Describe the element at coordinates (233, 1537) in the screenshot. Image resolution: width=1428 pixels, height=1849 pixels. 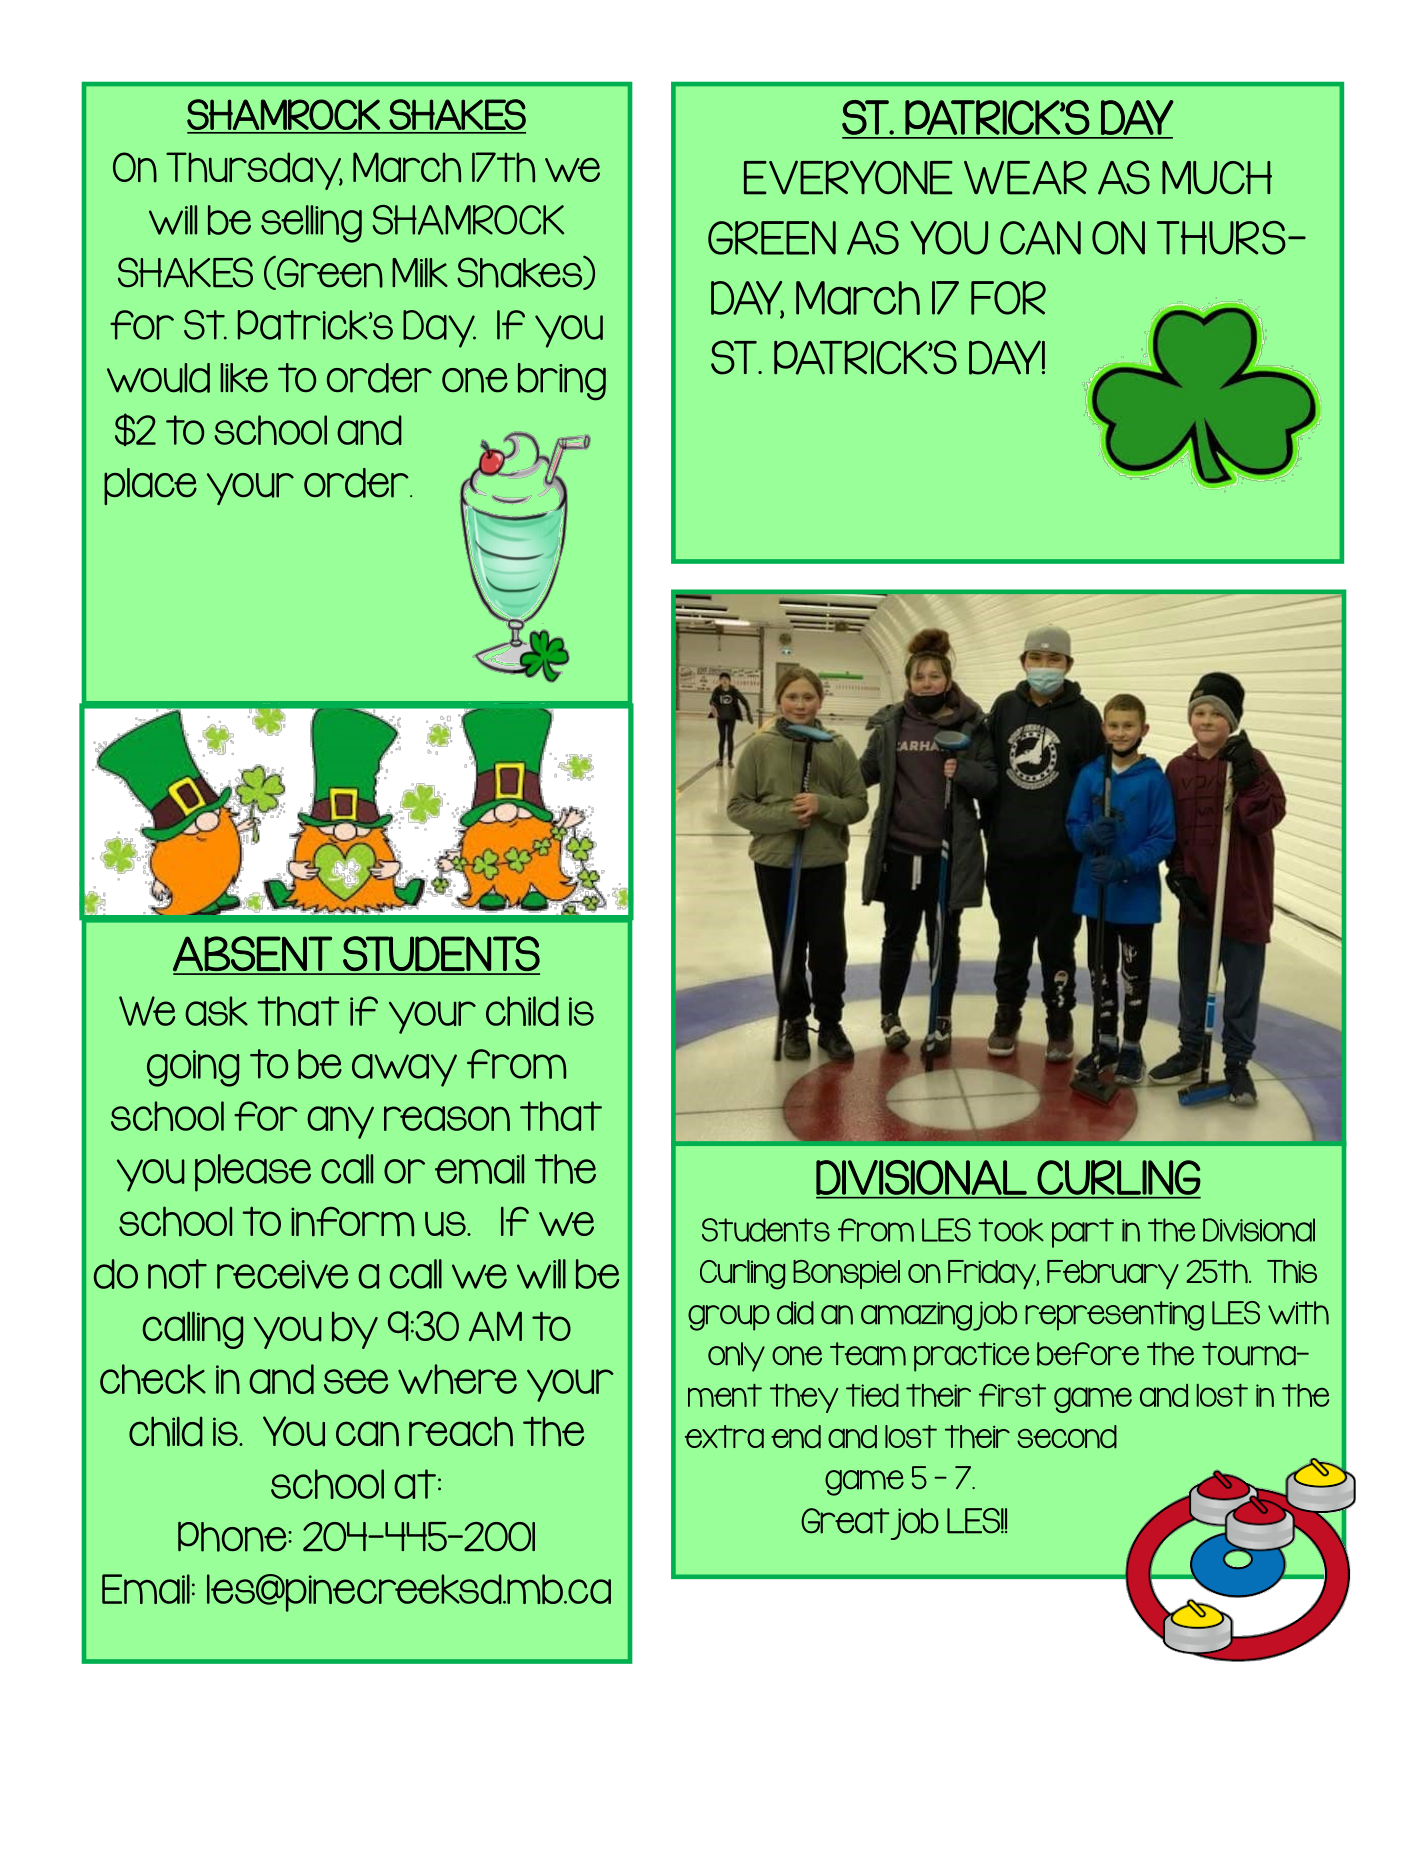
I see `Phone` at that location.
